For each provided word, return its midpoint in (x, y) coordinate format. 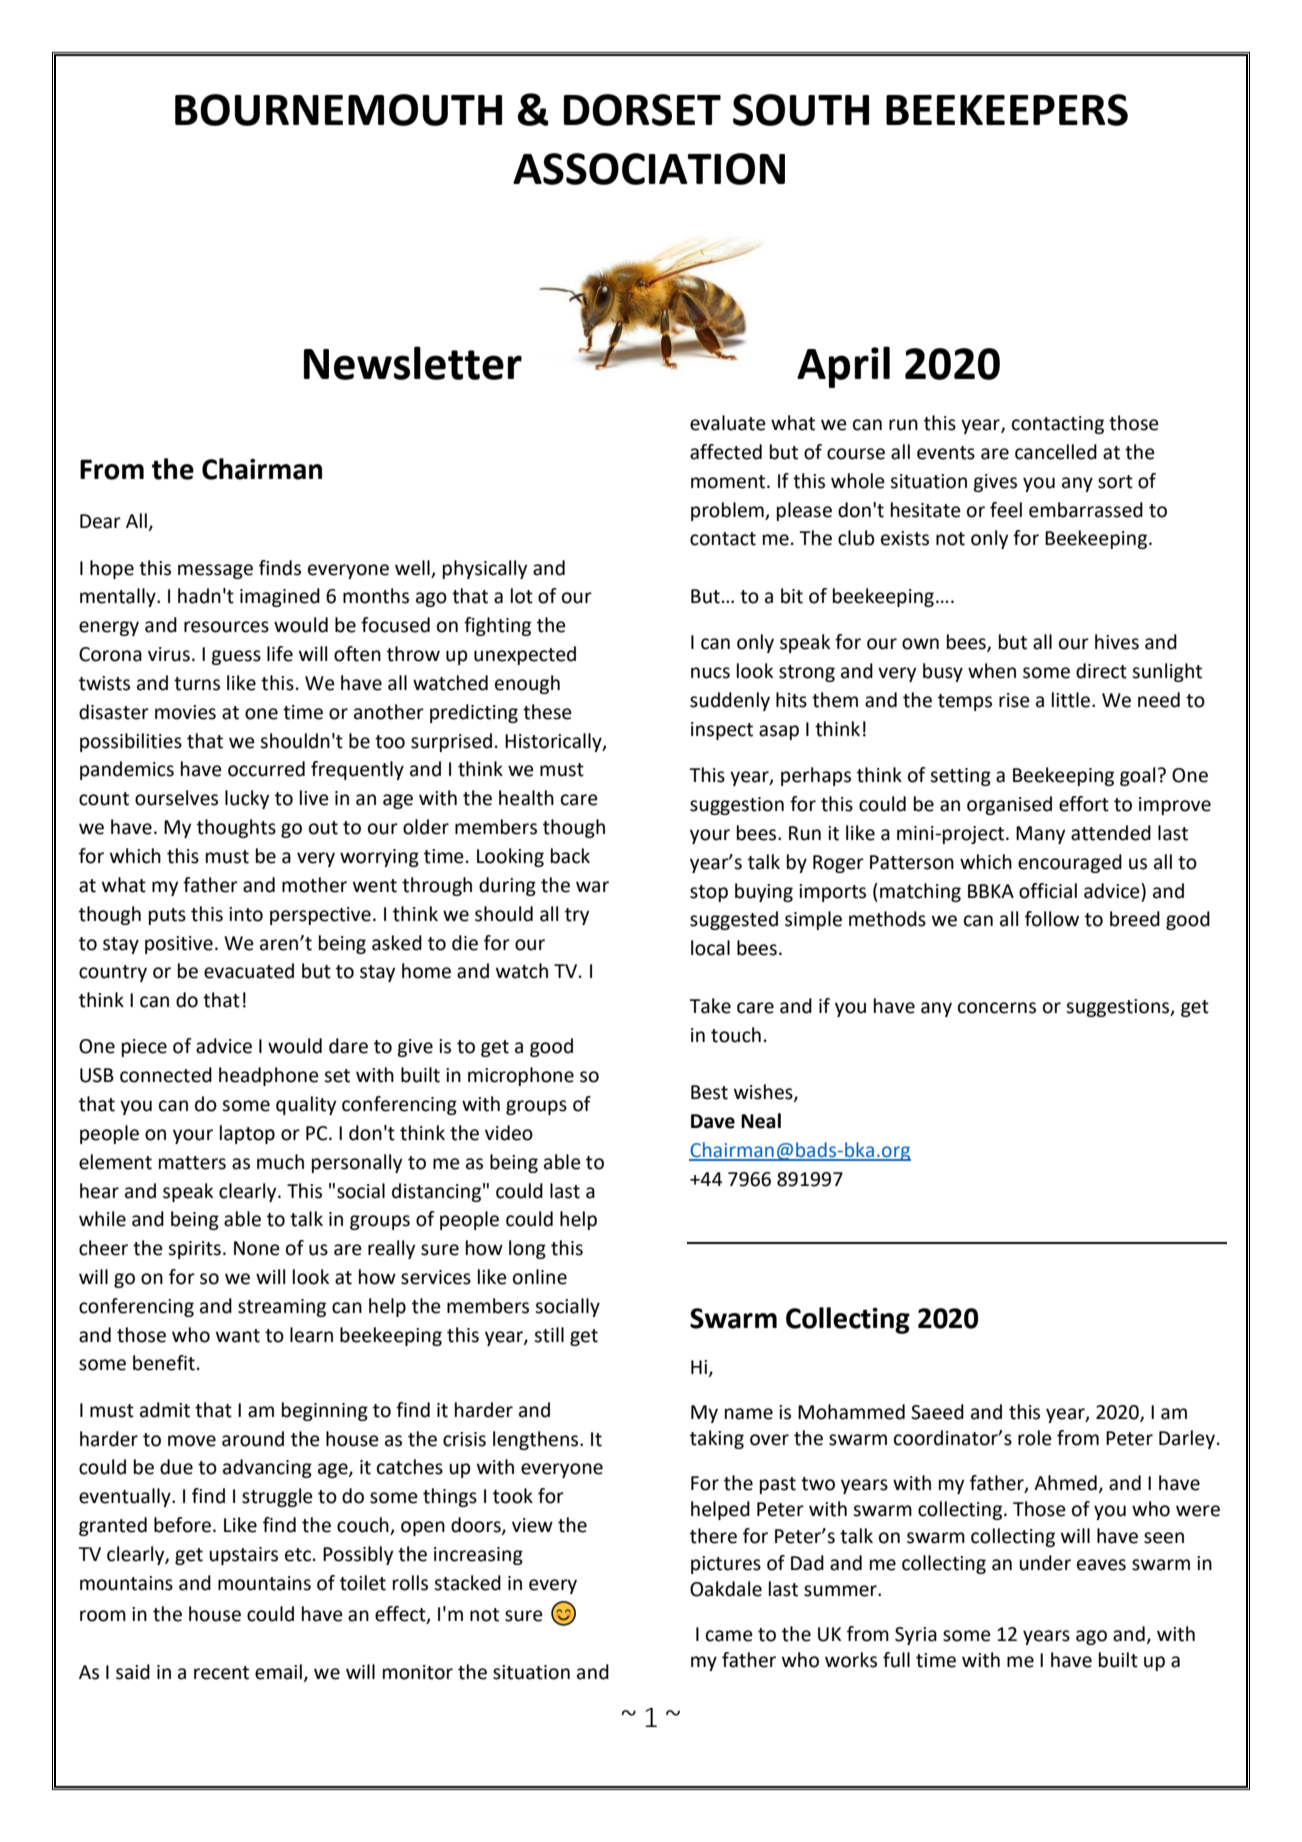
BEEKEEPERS (1007, 110)
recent (221, 1673)
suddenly (730, 701)
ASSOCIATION (649, 169)
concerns (997, 1008)
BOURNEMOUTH (338, 110)
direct (1101, 671)
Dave (713, 1121)
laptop (247, 1134)
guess (236, 657)
